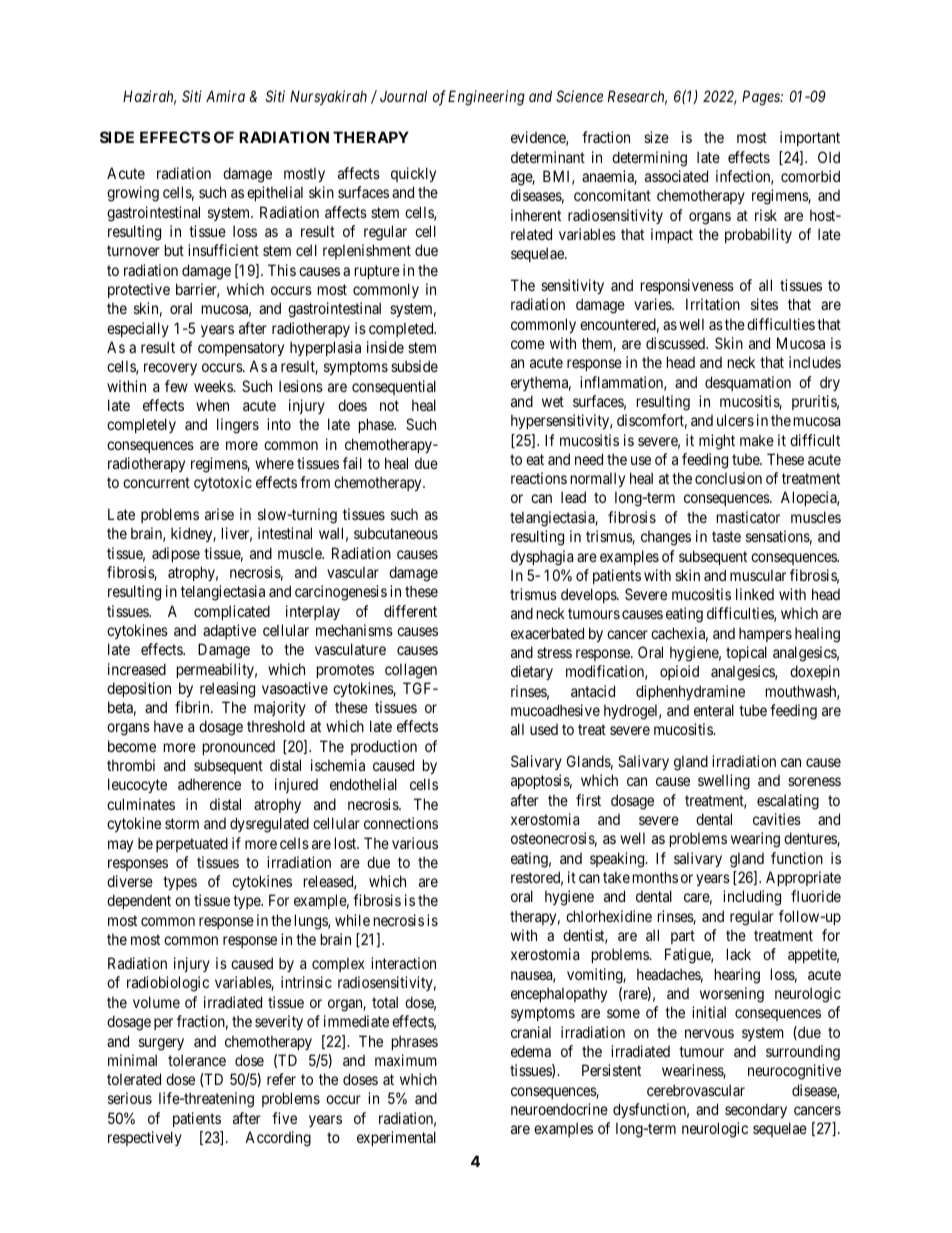 This document has width=952, height=1233. I want to click on Amira, so click(225, 96).
